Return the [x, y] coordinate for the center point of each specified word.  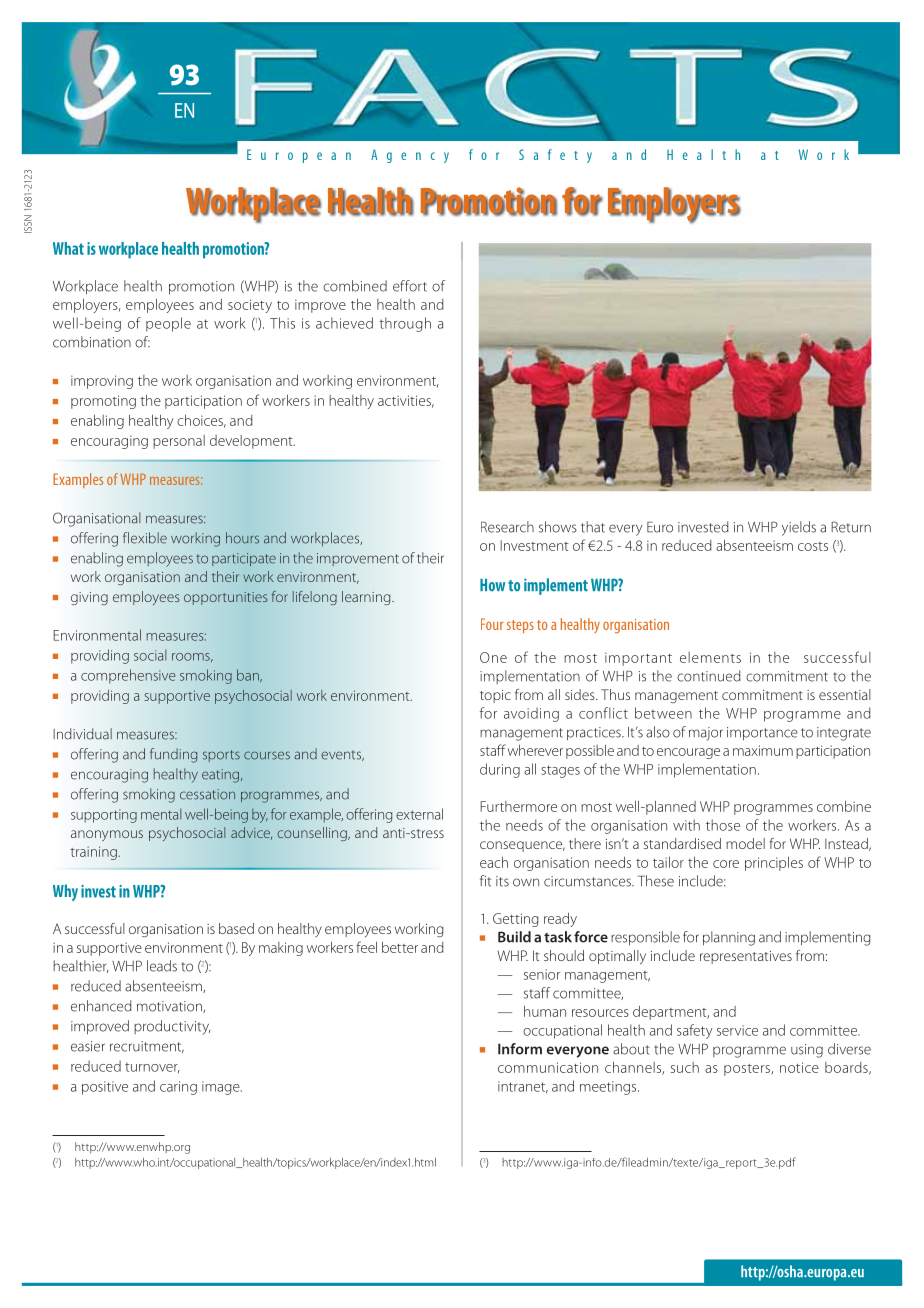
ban [249, 675]
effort [410, 286]
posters [748, 1070]
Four [492, 624]
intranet [523, 1087]
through [405, 324]
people [168, 324]
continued [709, 676]
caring [178, 1088]
